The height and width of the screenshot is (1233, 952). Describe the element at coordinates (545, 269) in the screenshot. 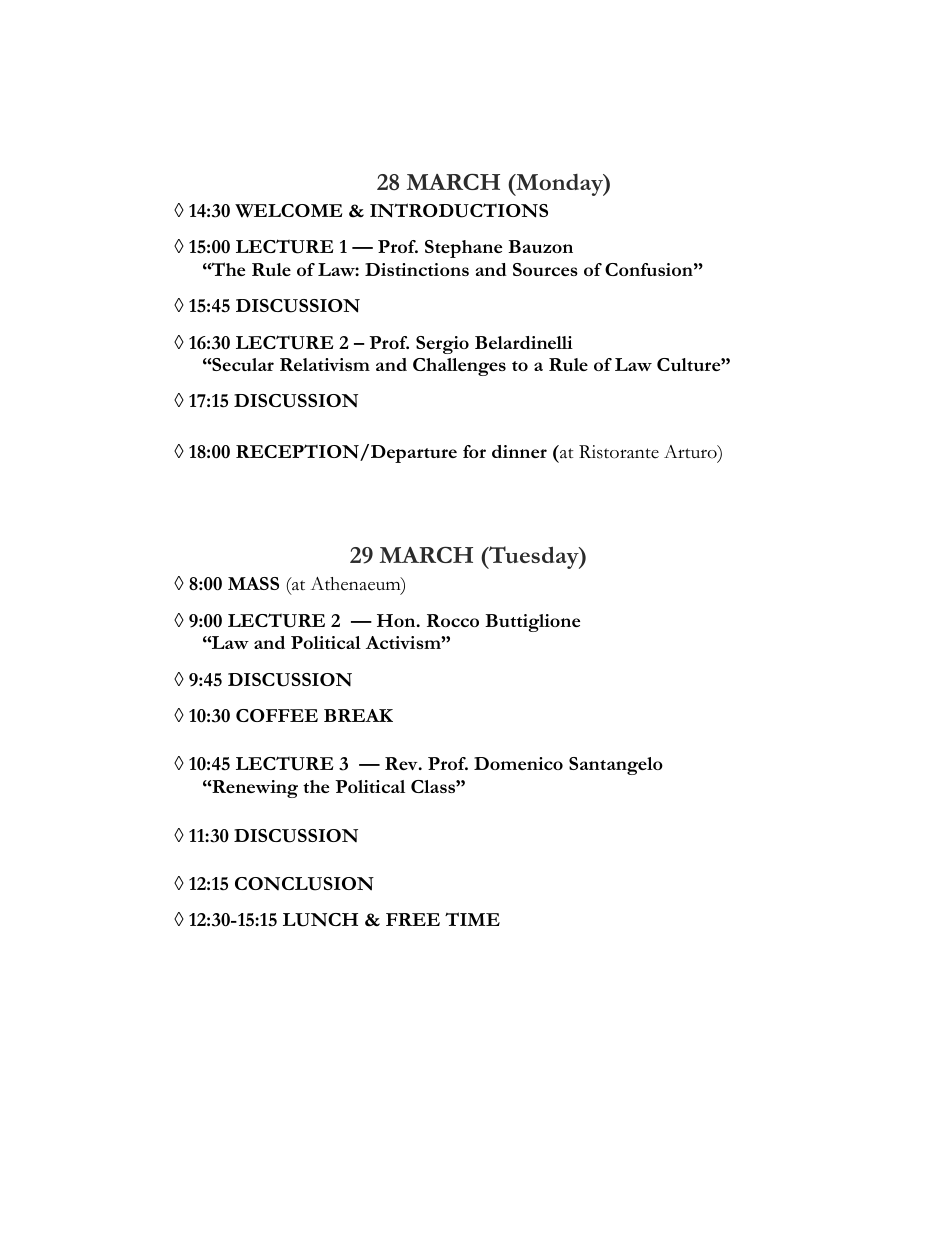

I see `Sources` at that location.
